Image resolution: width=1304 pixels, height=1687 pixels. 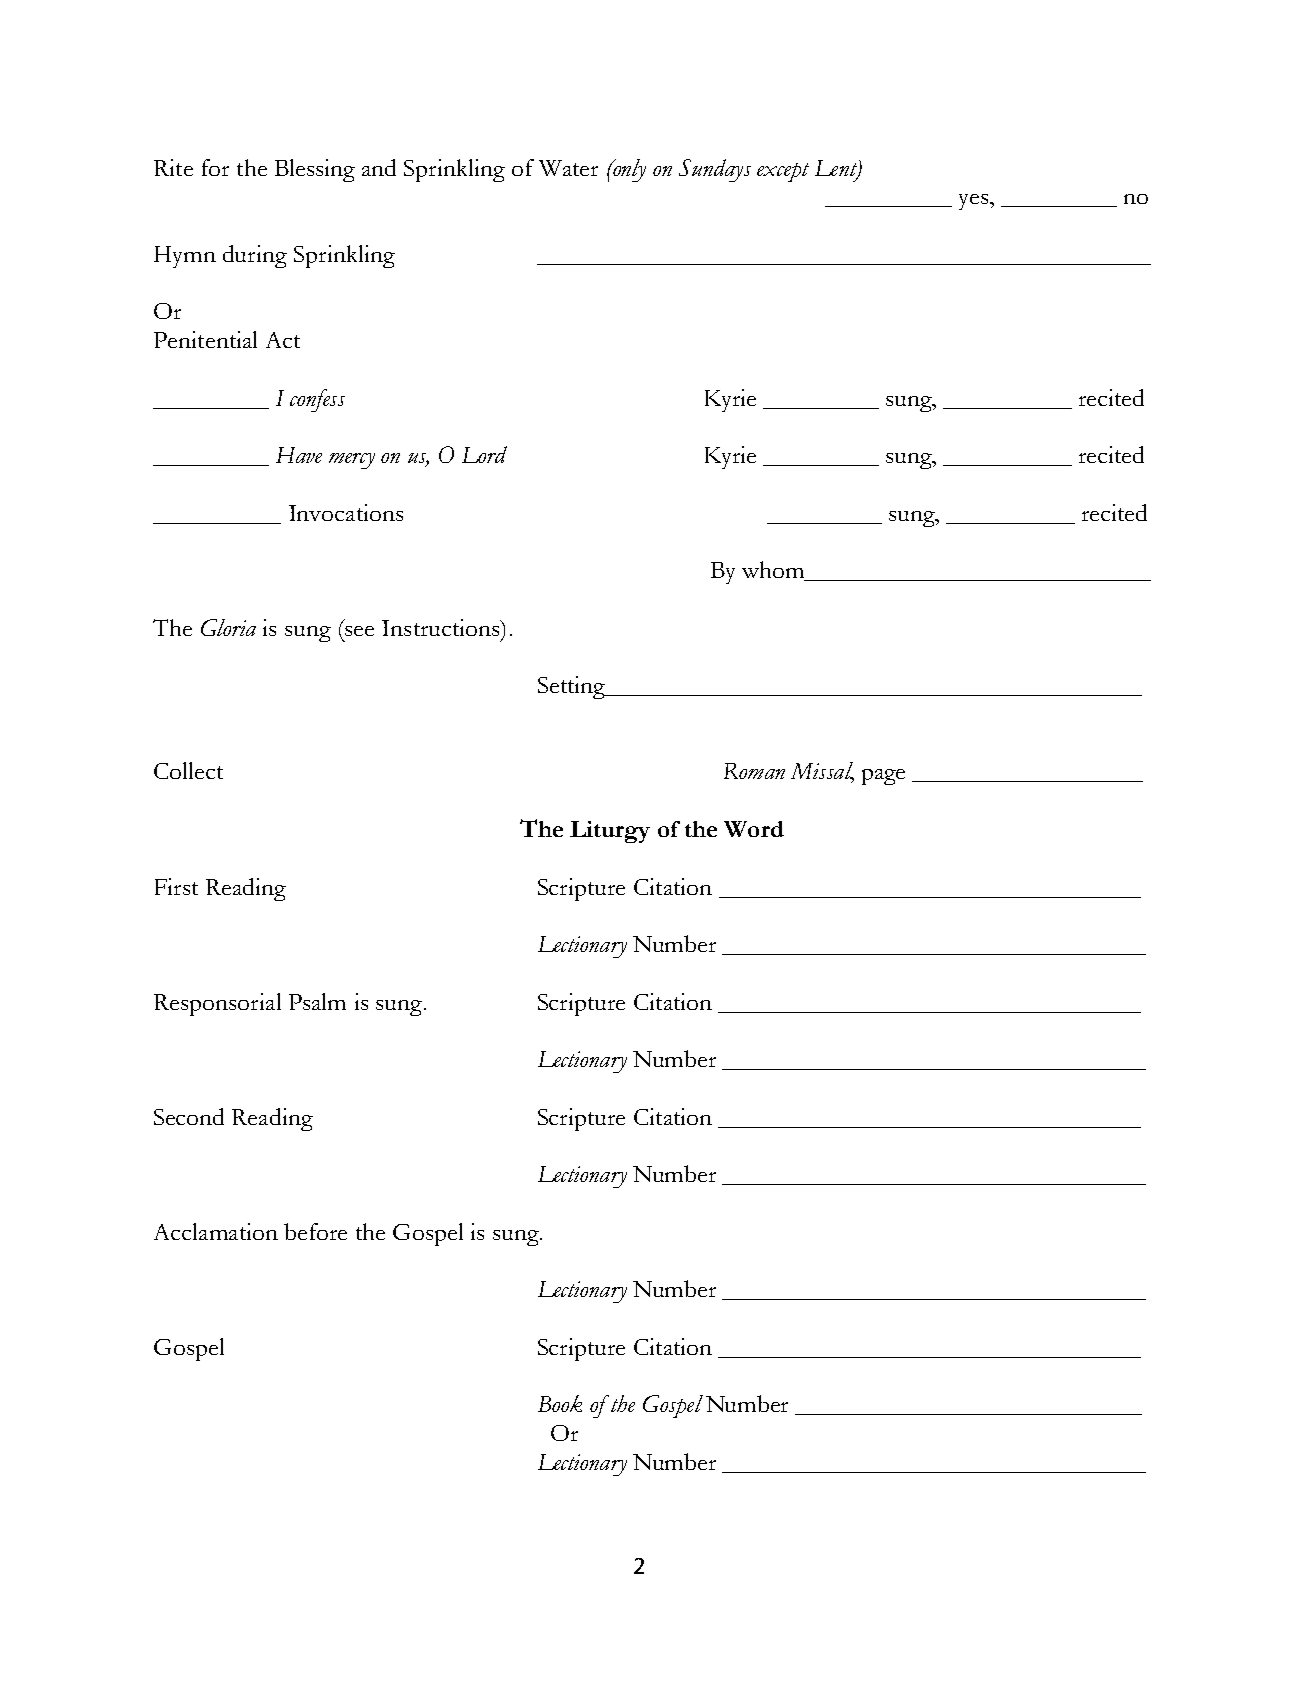 What do you see at coordinates (315, 1231) in the screenshot?
I see `before` at bounding box center [315, 1231].
